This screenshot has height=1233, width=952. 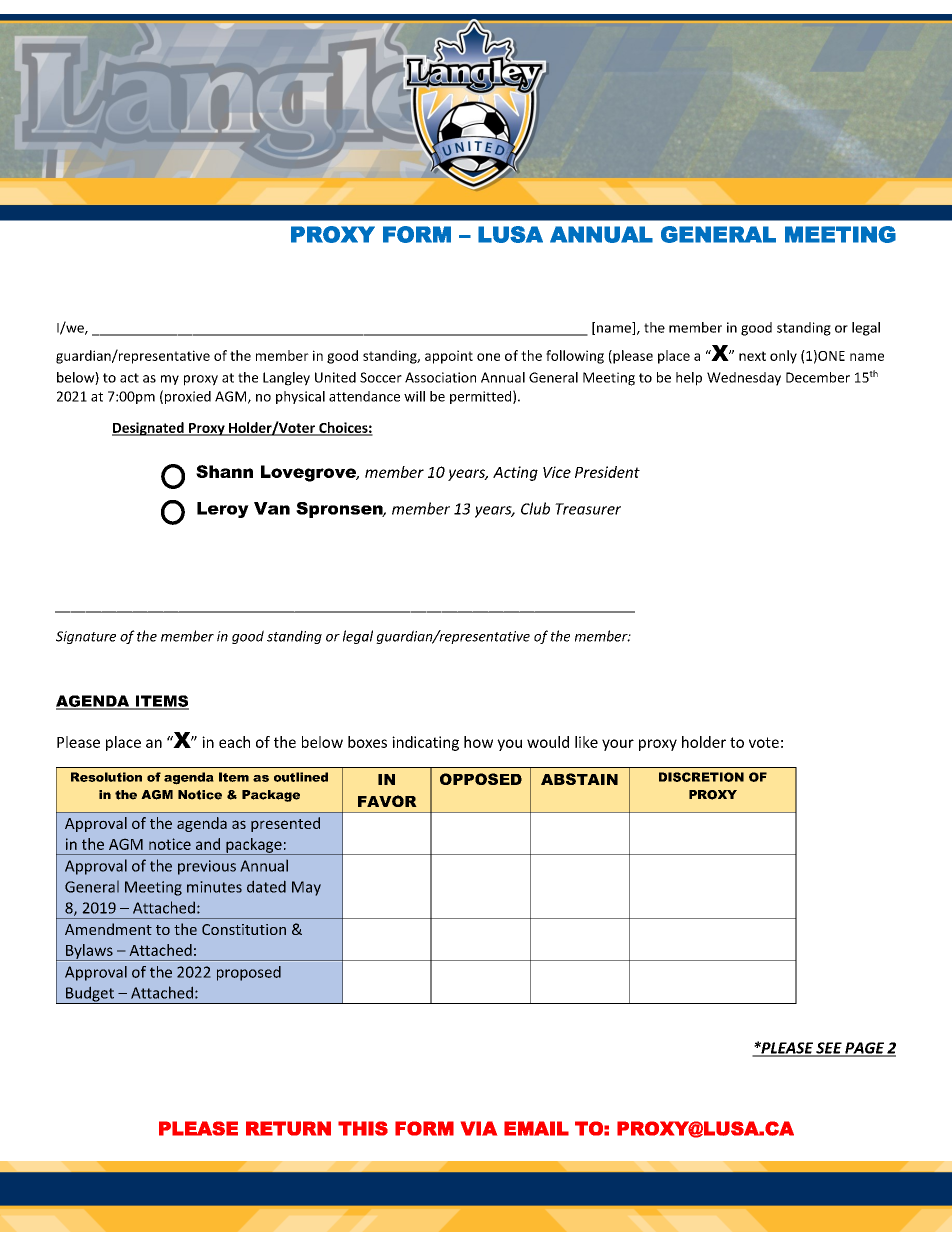 What do you see at coordinates (288, 1128) in the screenshot?
I see `RETURN` at bounding box center [288, 1128].
